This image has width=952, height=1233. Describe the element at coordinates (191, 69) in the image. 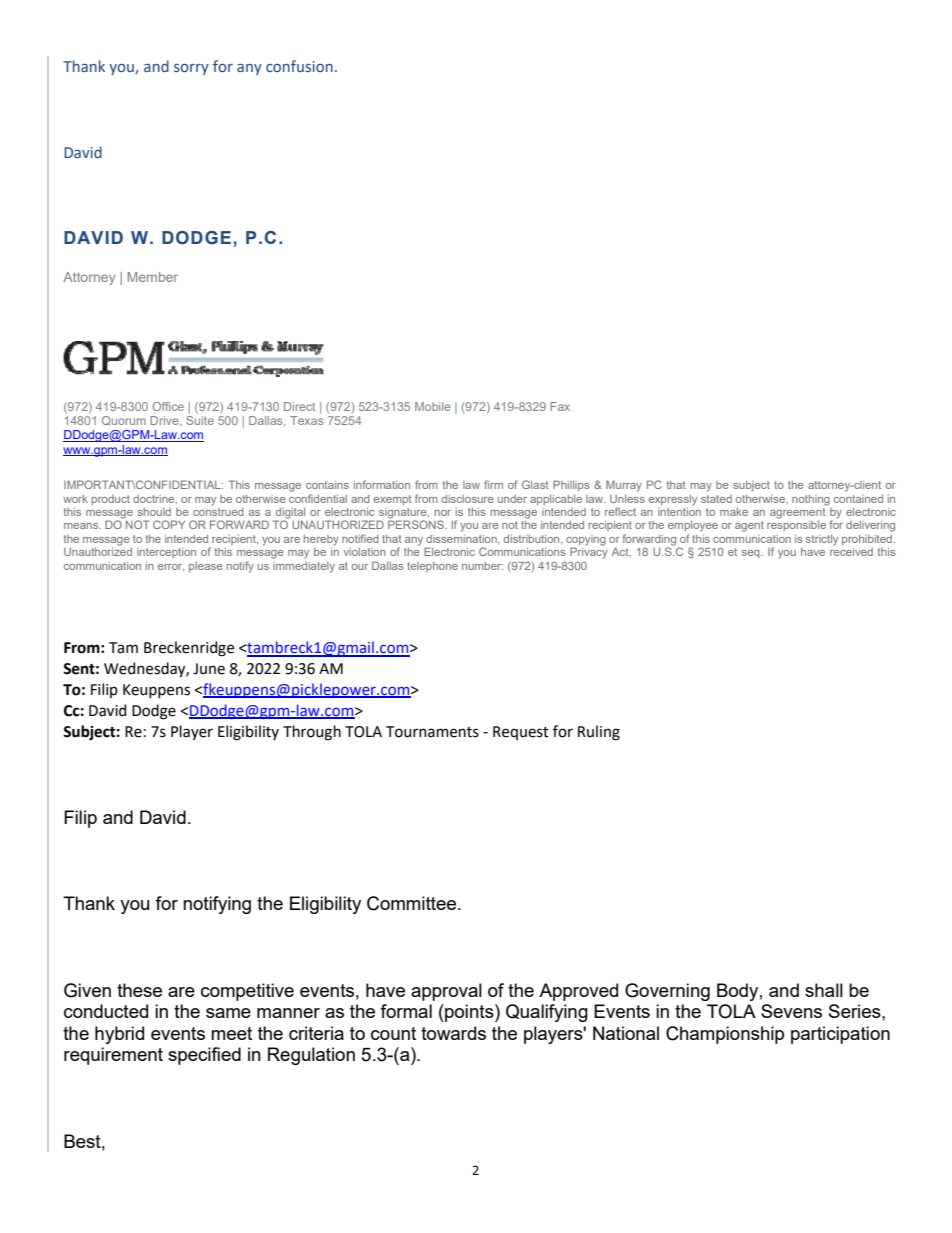

I see `sorry` at that location.
